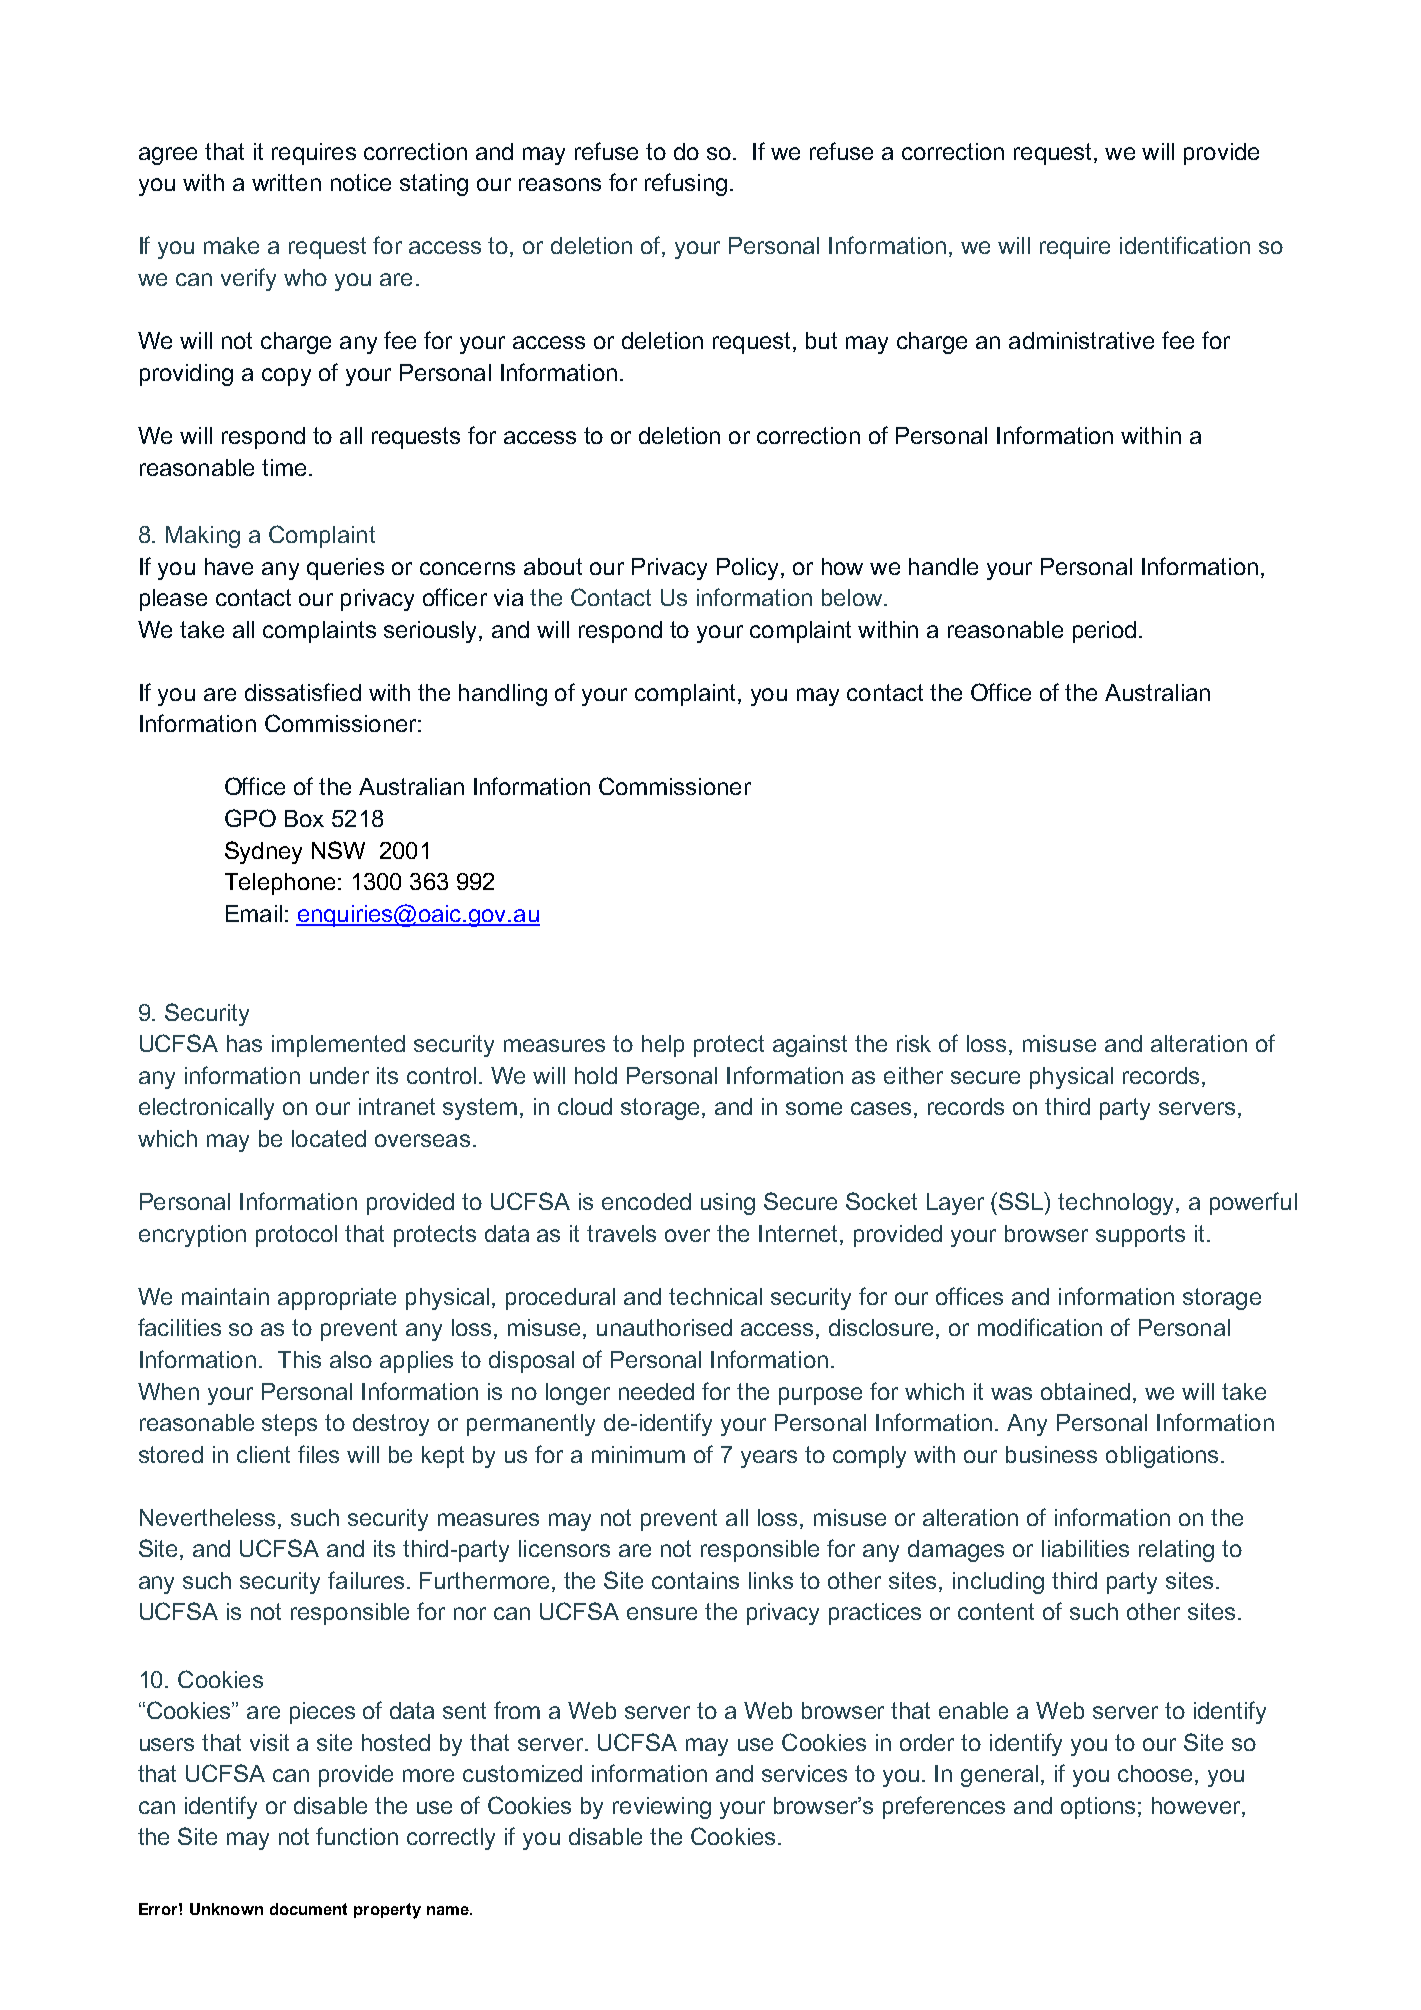  I want to click on help, so click(663, 1046).
